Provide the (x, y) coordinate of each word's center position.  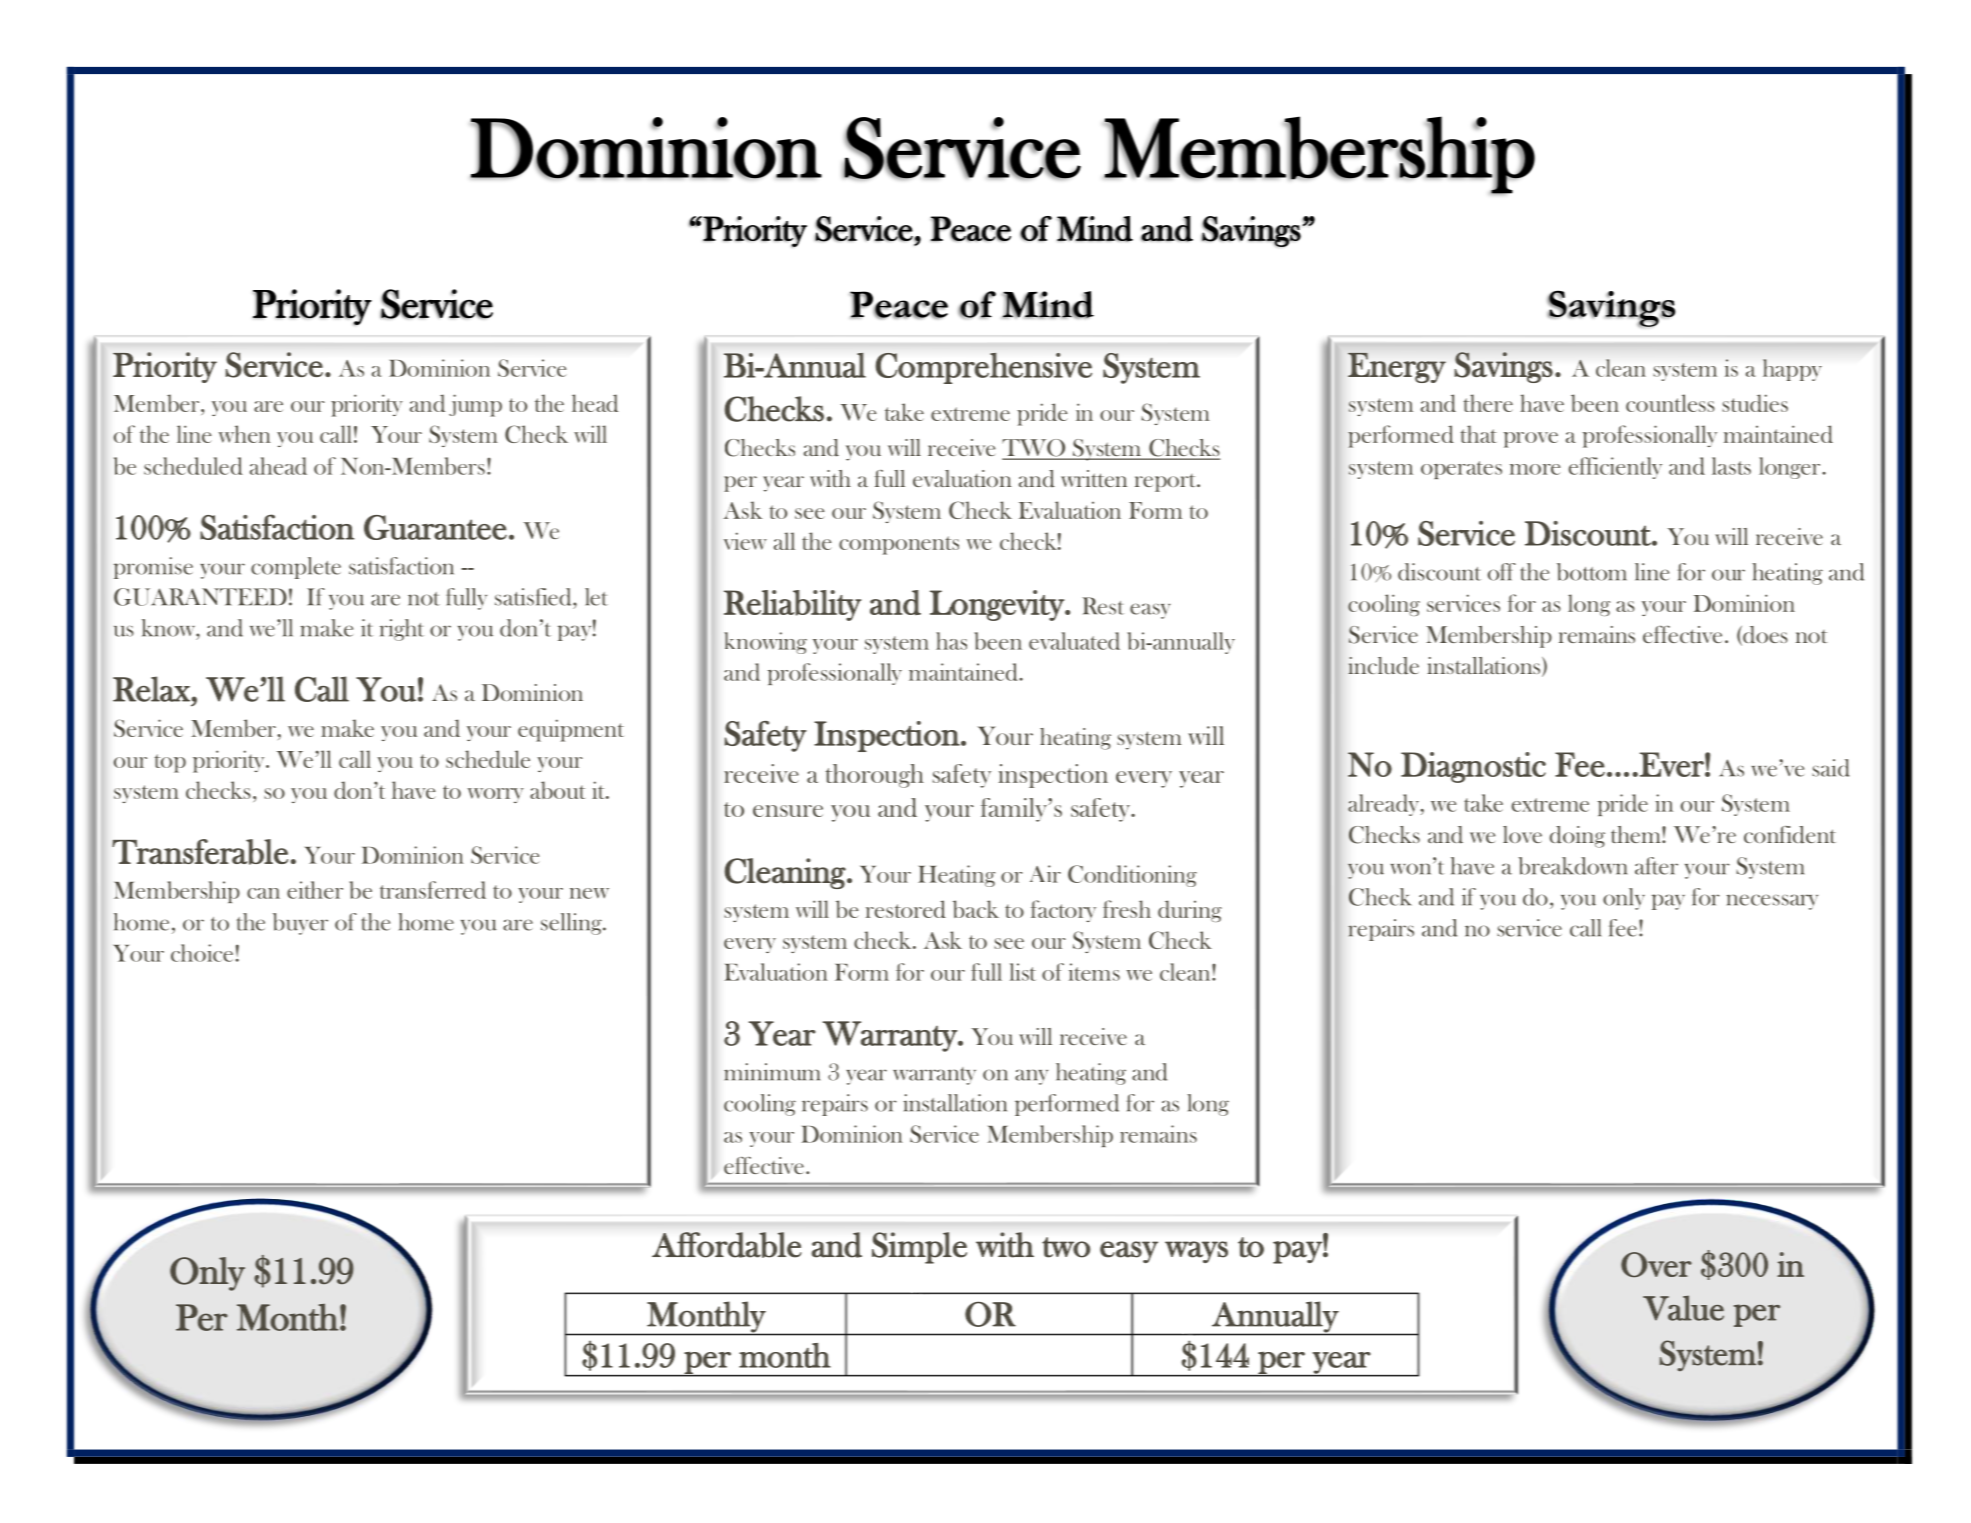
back (976, 909)
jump (475, 405)
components (899, 545)
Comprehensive (984, 368)
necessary (1772, 902)
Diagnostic (1473, 767)
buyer (300, 924)
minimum (772, 1072)
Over (1656, 1265)
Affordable (726, 1245)
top (170, 763)
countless (1670, 403)
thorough (875, 776)
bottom (1591, 572)
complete (296, 568)
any (1031, 1077)
